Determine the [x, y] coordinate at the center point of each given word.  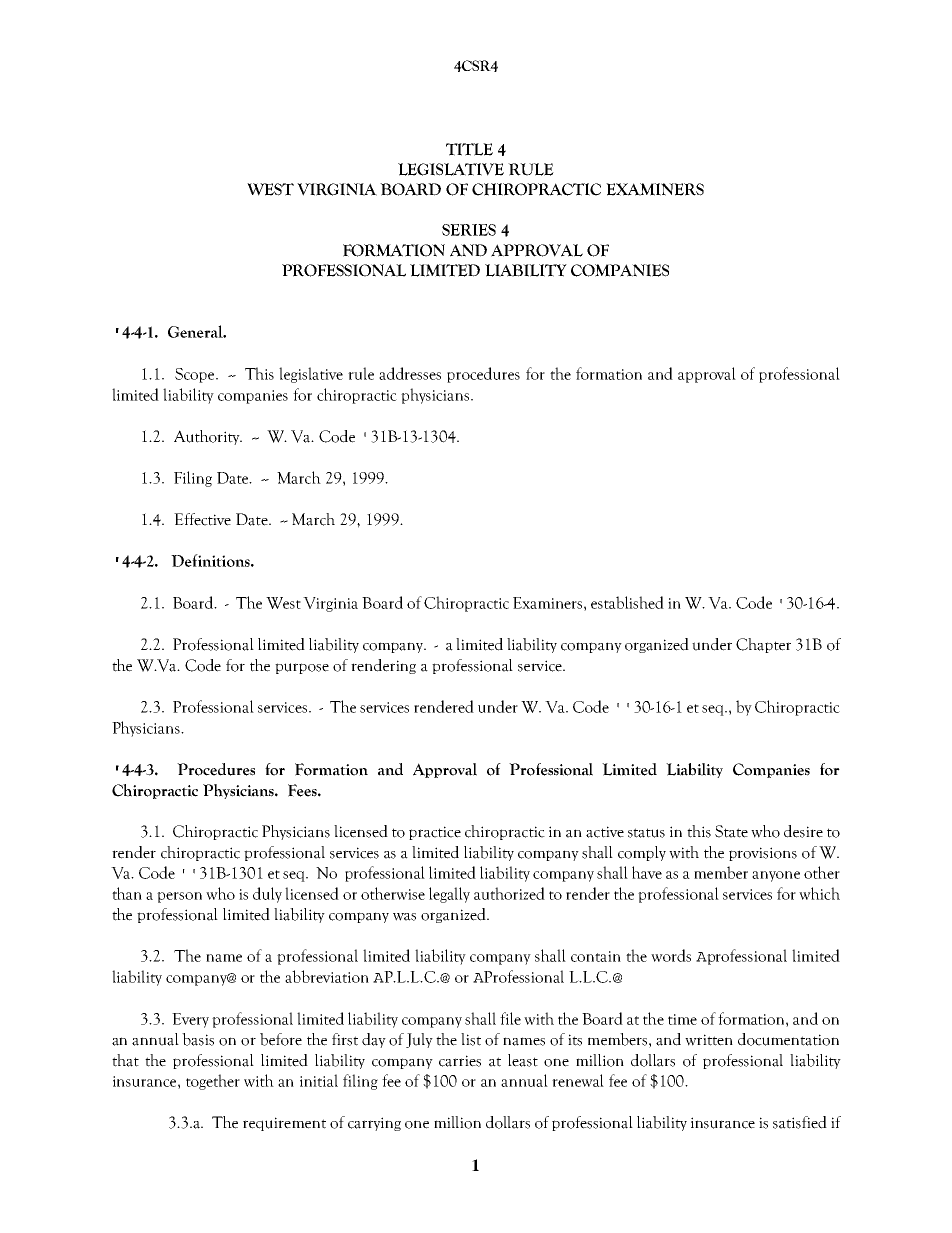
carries [460, 1061]
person [179, 897]
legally [449, 895]
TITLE [469, 149]
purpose [302, 668]
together [213, 1082]
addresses [410, 373]
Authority [208, 437]
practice [435, 833]
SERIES [469, 230]
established [627, 602]
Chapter [763, 645]
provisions [763, 854]
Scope [196, 375]
